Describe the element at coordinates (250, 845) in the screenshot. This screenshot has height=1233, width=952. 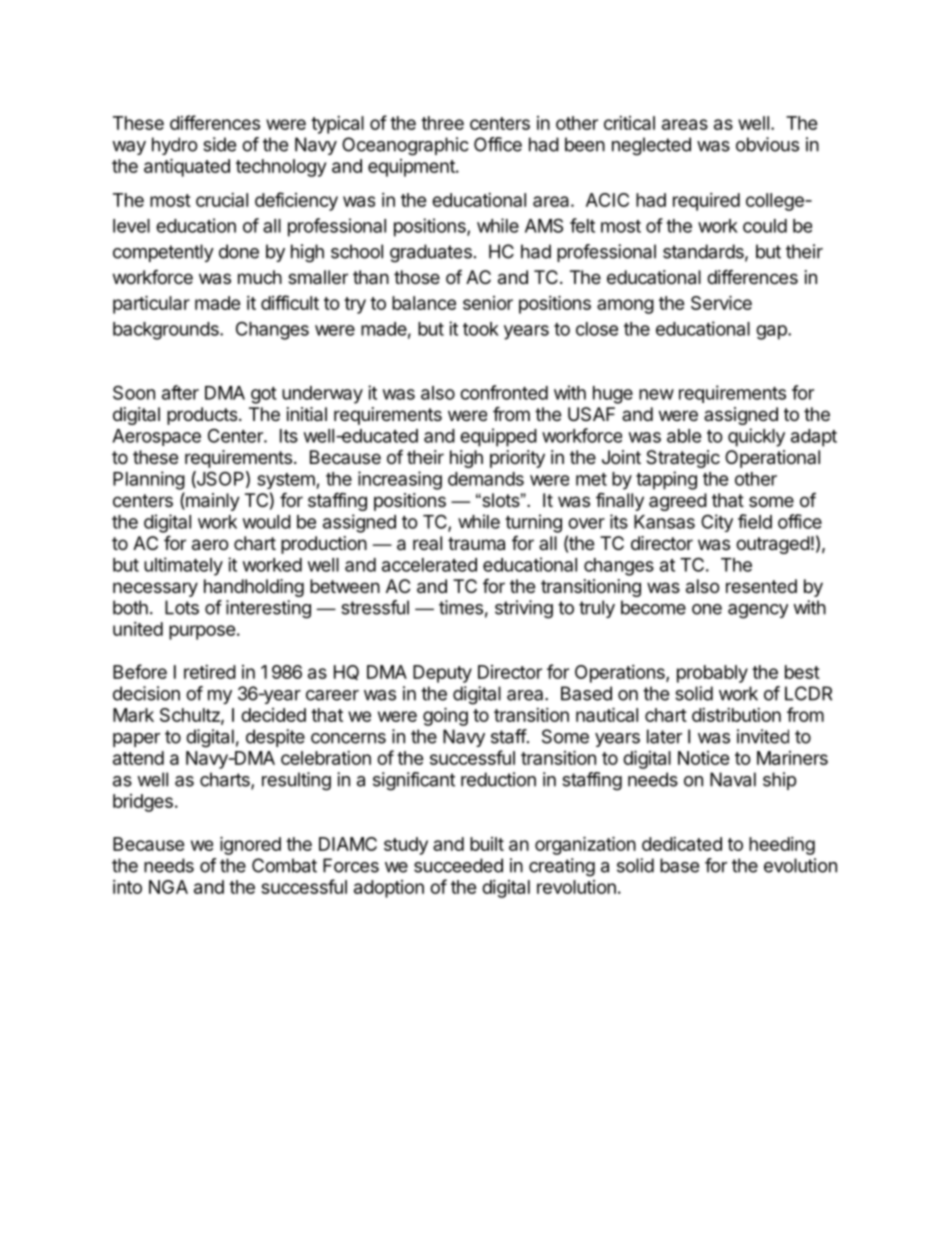
I see `ignored` at that location.
